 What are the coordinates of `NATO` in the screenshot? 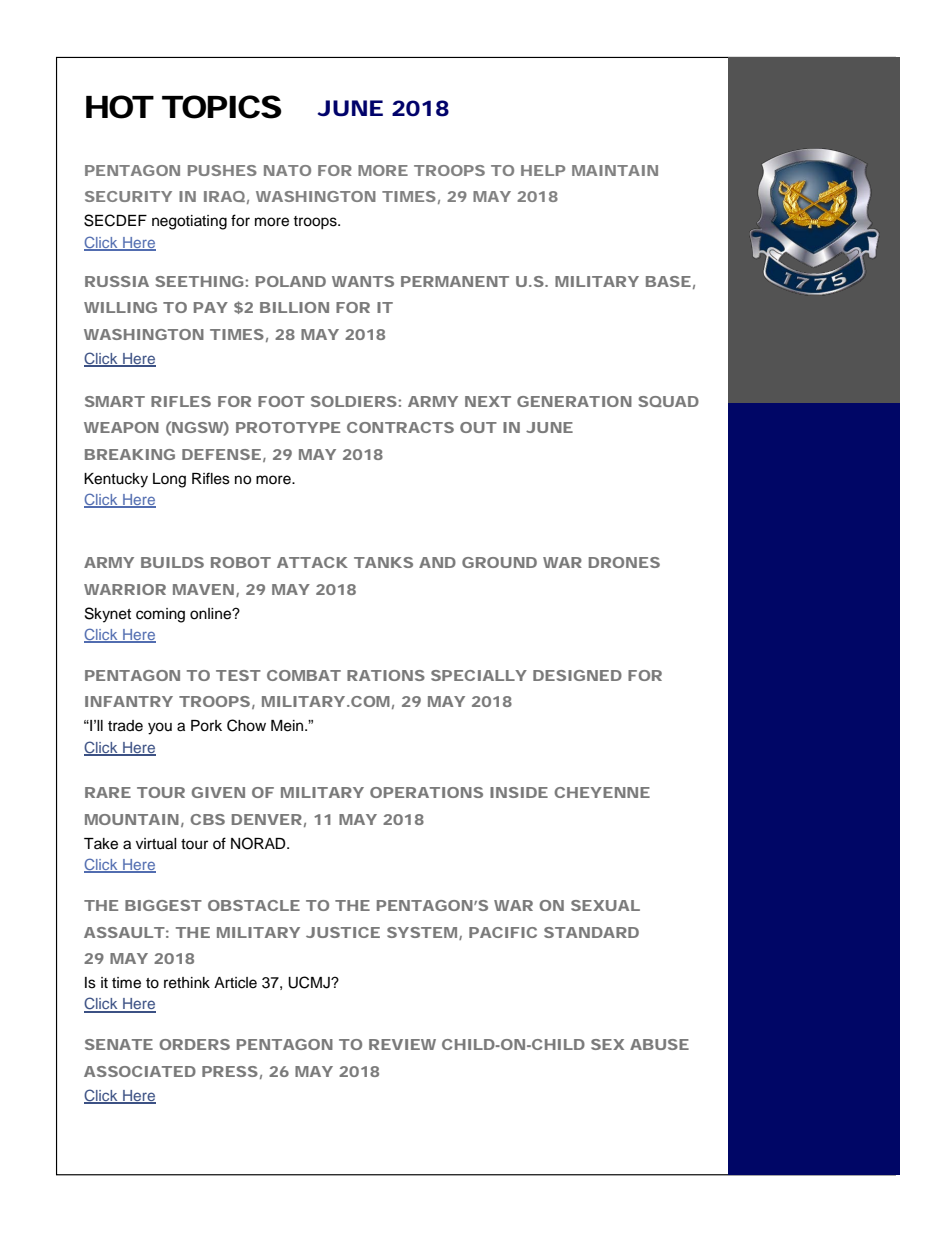 It's located at (287, 170).
